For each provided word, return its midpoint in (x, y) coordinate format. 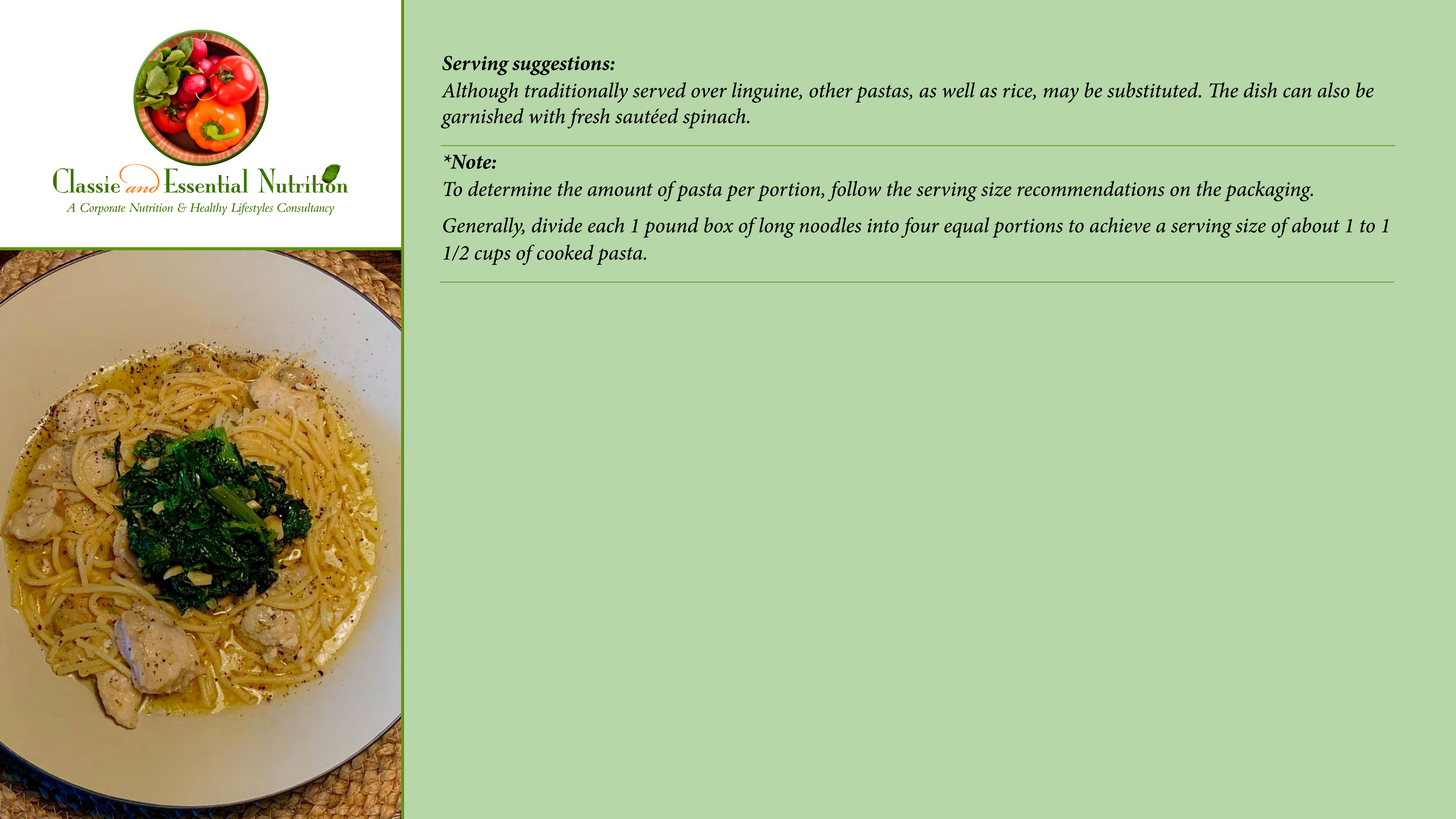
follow (854, 191)
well (958, 90)
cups (493, 257)
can (1297, 93)
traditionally (576, 92)
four (920, 227)
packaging (1269, 191)
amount (620, 189)
